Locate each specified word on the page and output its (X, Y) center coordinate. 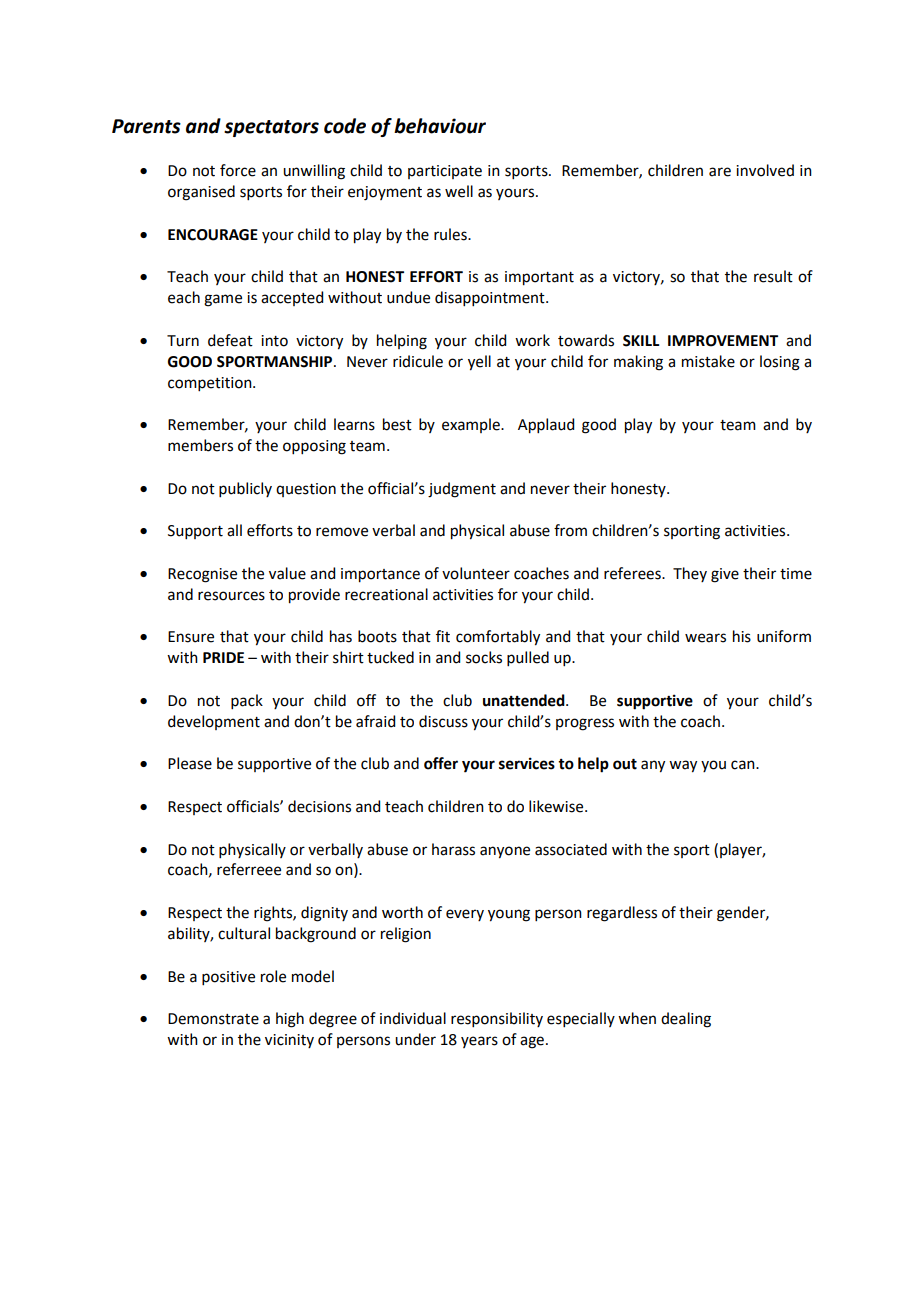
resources (231, 596)
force (238, 170)
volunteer (476, 573)
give (725, 575)
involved (765, 170)
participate (445, 172)
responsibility (497, 1019)
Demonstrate (213, 1019)
